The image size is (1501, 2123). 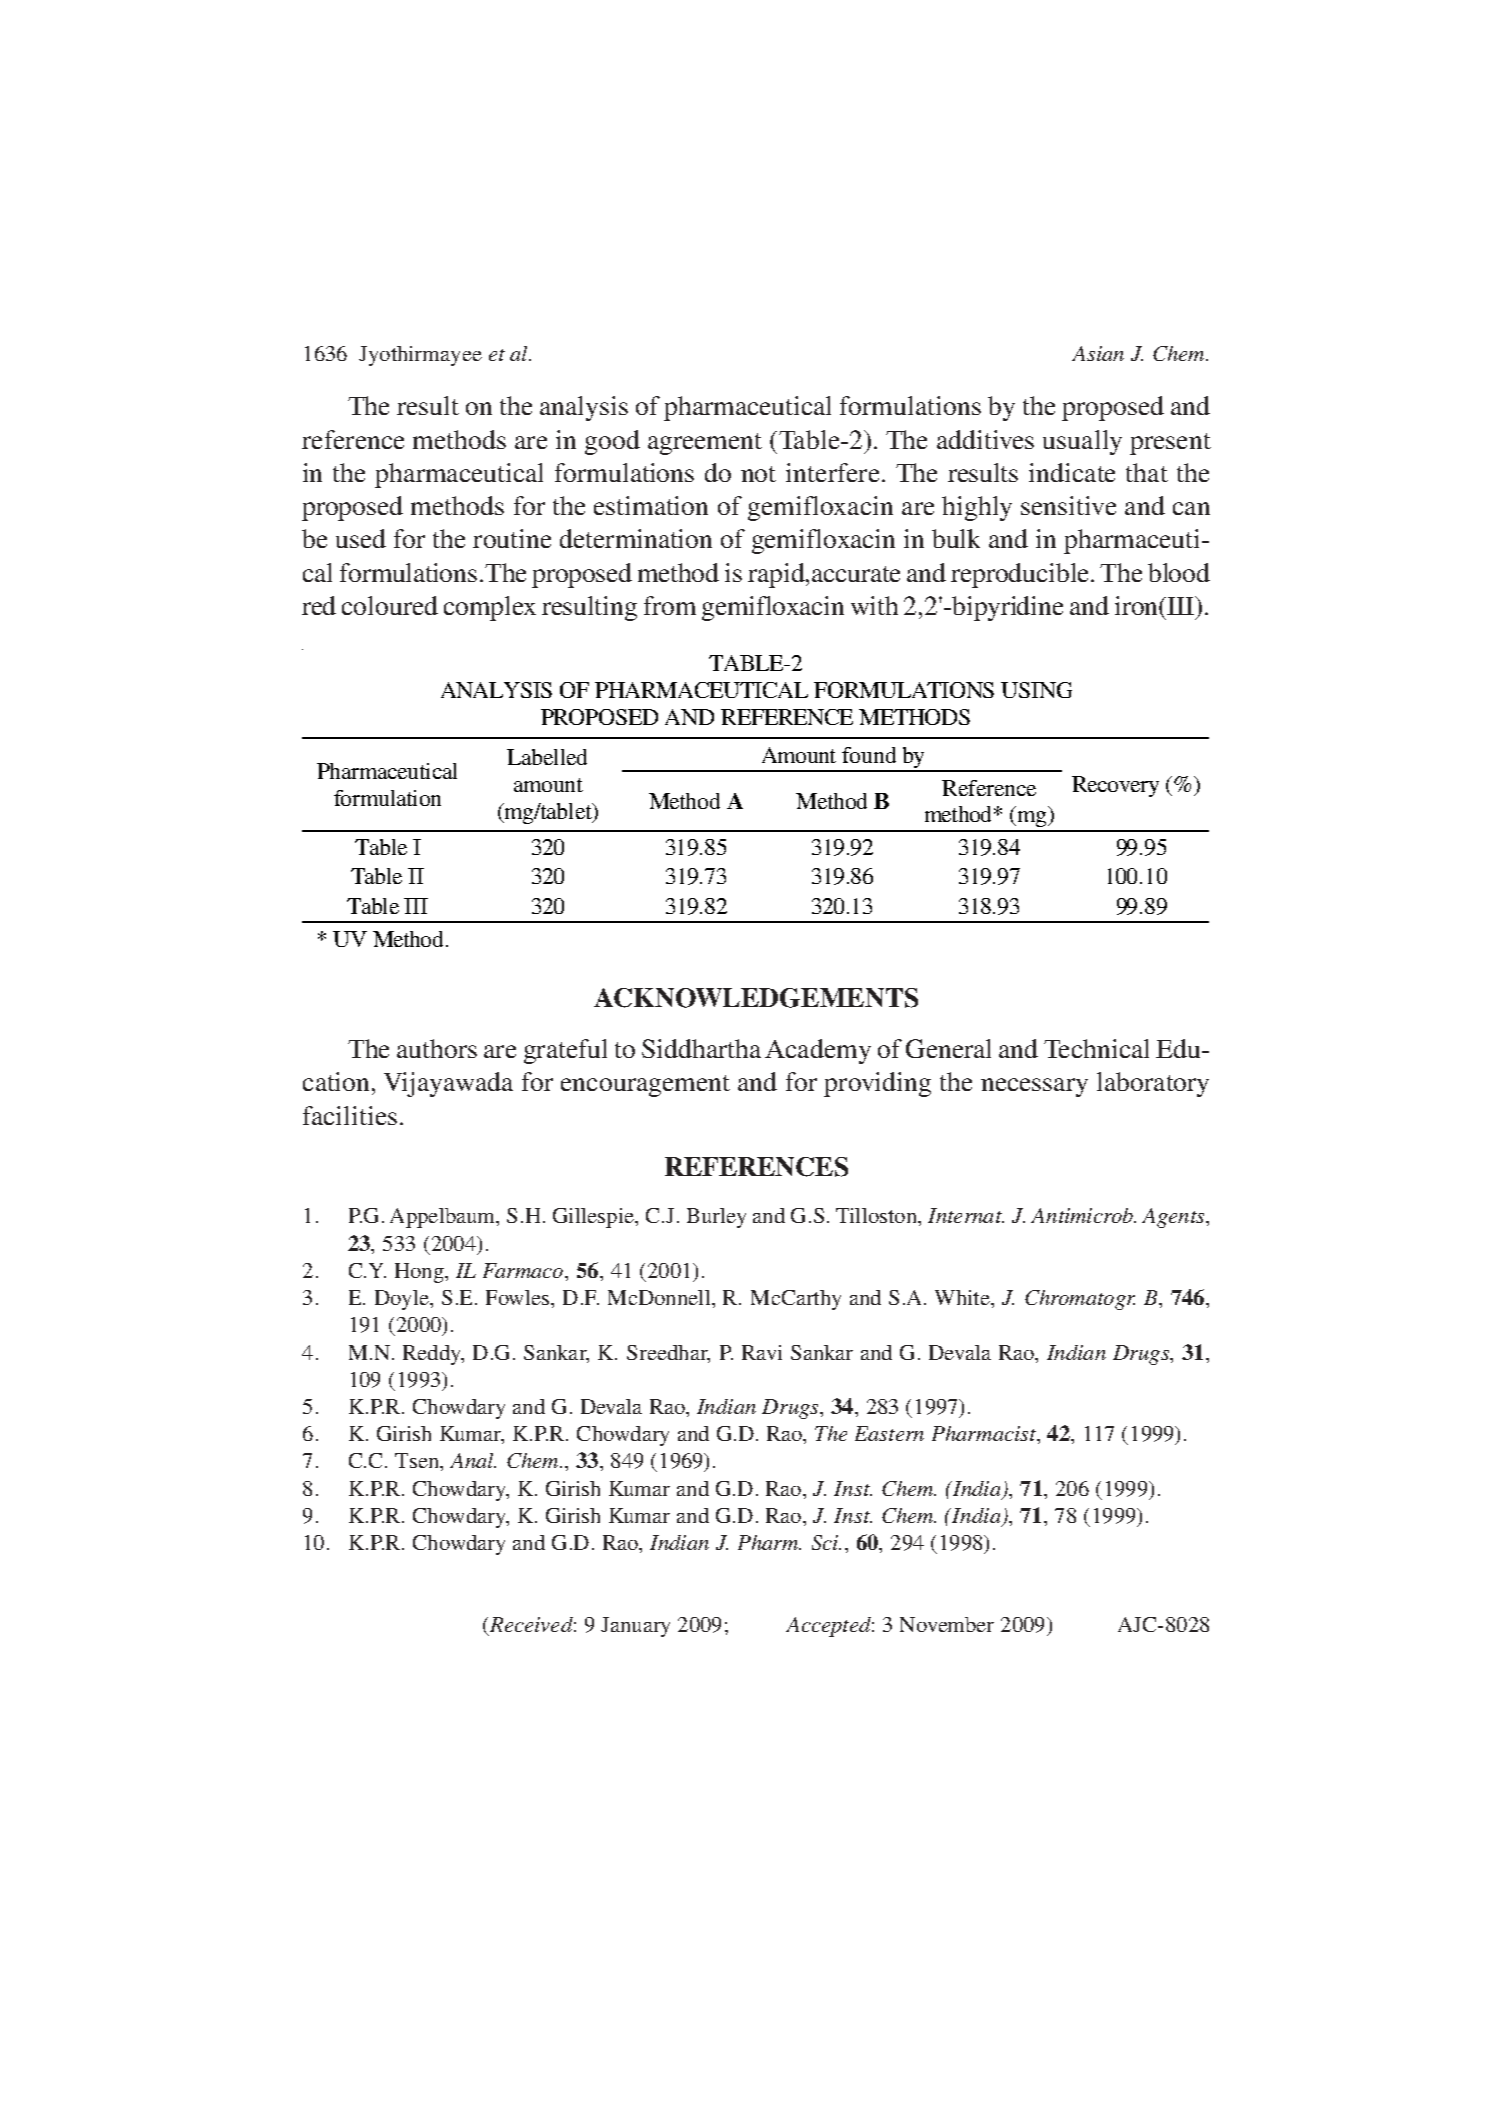 I want to click on agreement, so click(x=705, y=444).
